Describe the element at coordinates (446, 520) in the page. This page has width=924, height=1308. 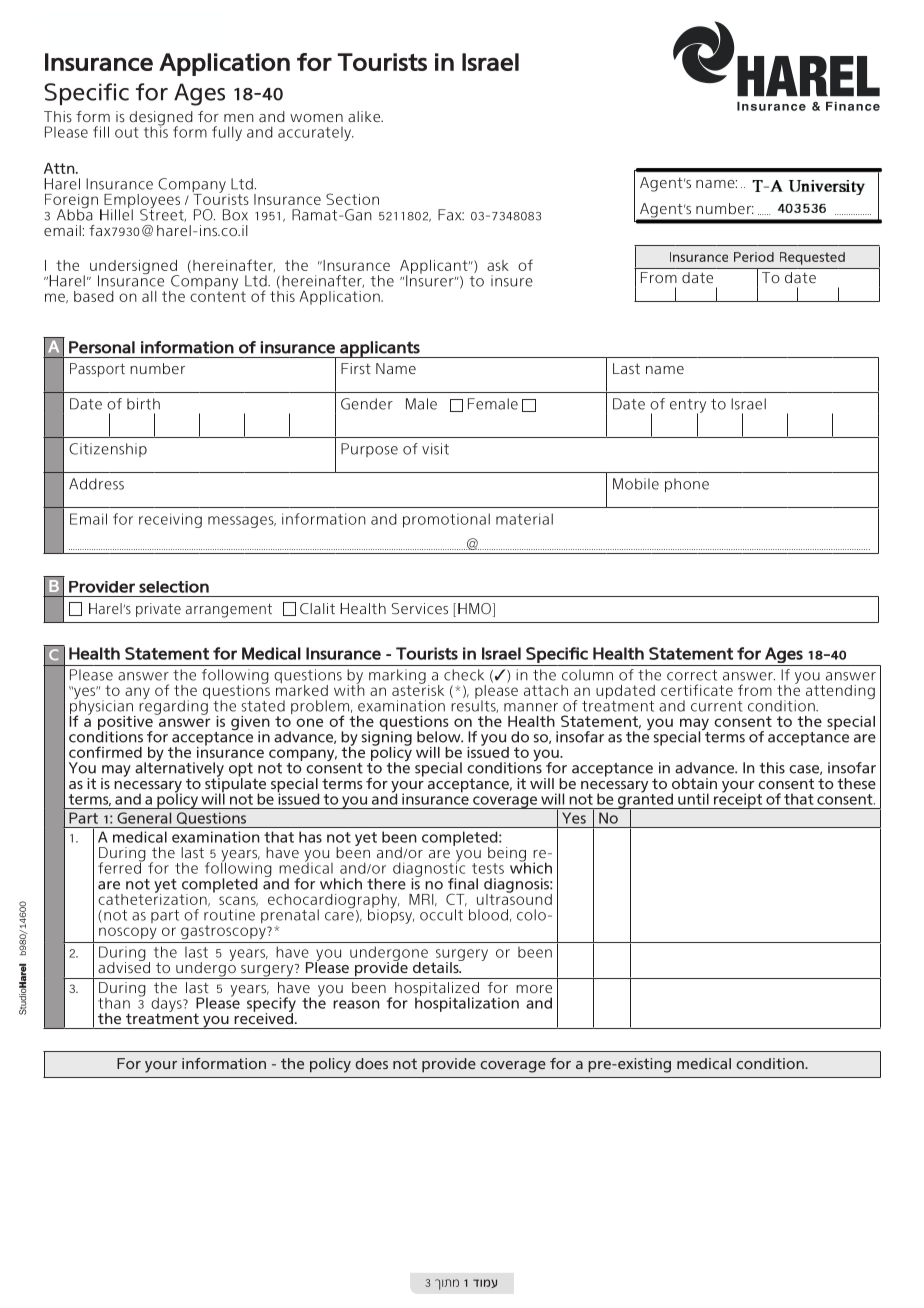
I see `promotional` at that location.
